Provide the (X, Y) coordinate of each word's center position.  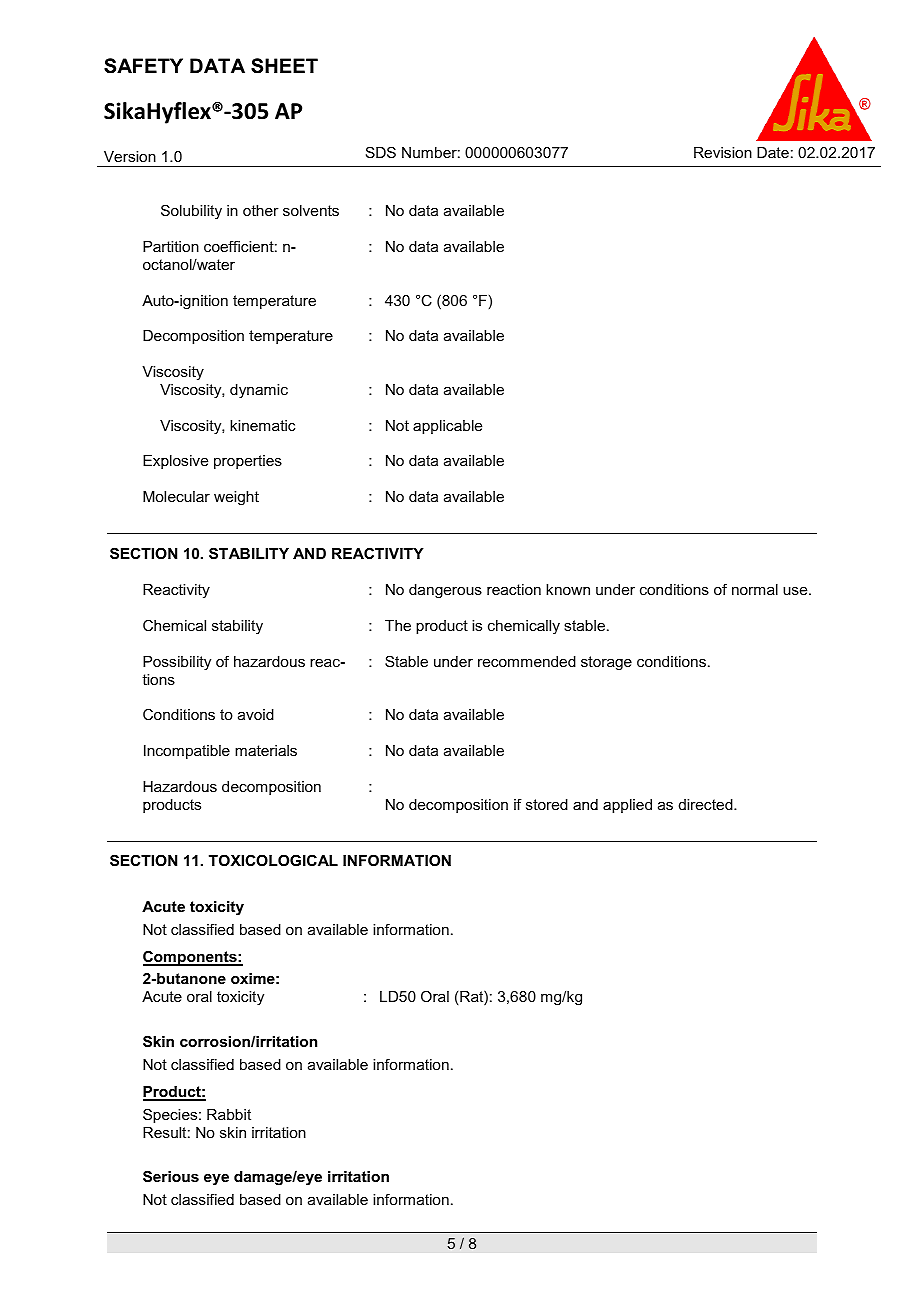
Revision (723, 152)
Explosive (175, 462)
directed (707, 804)
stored (547, 804)
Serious (171, 1176)
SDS (381, 152)
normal (755, 589)
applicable (447, 427)
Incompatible (187, 752)
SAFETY (143, 66)
